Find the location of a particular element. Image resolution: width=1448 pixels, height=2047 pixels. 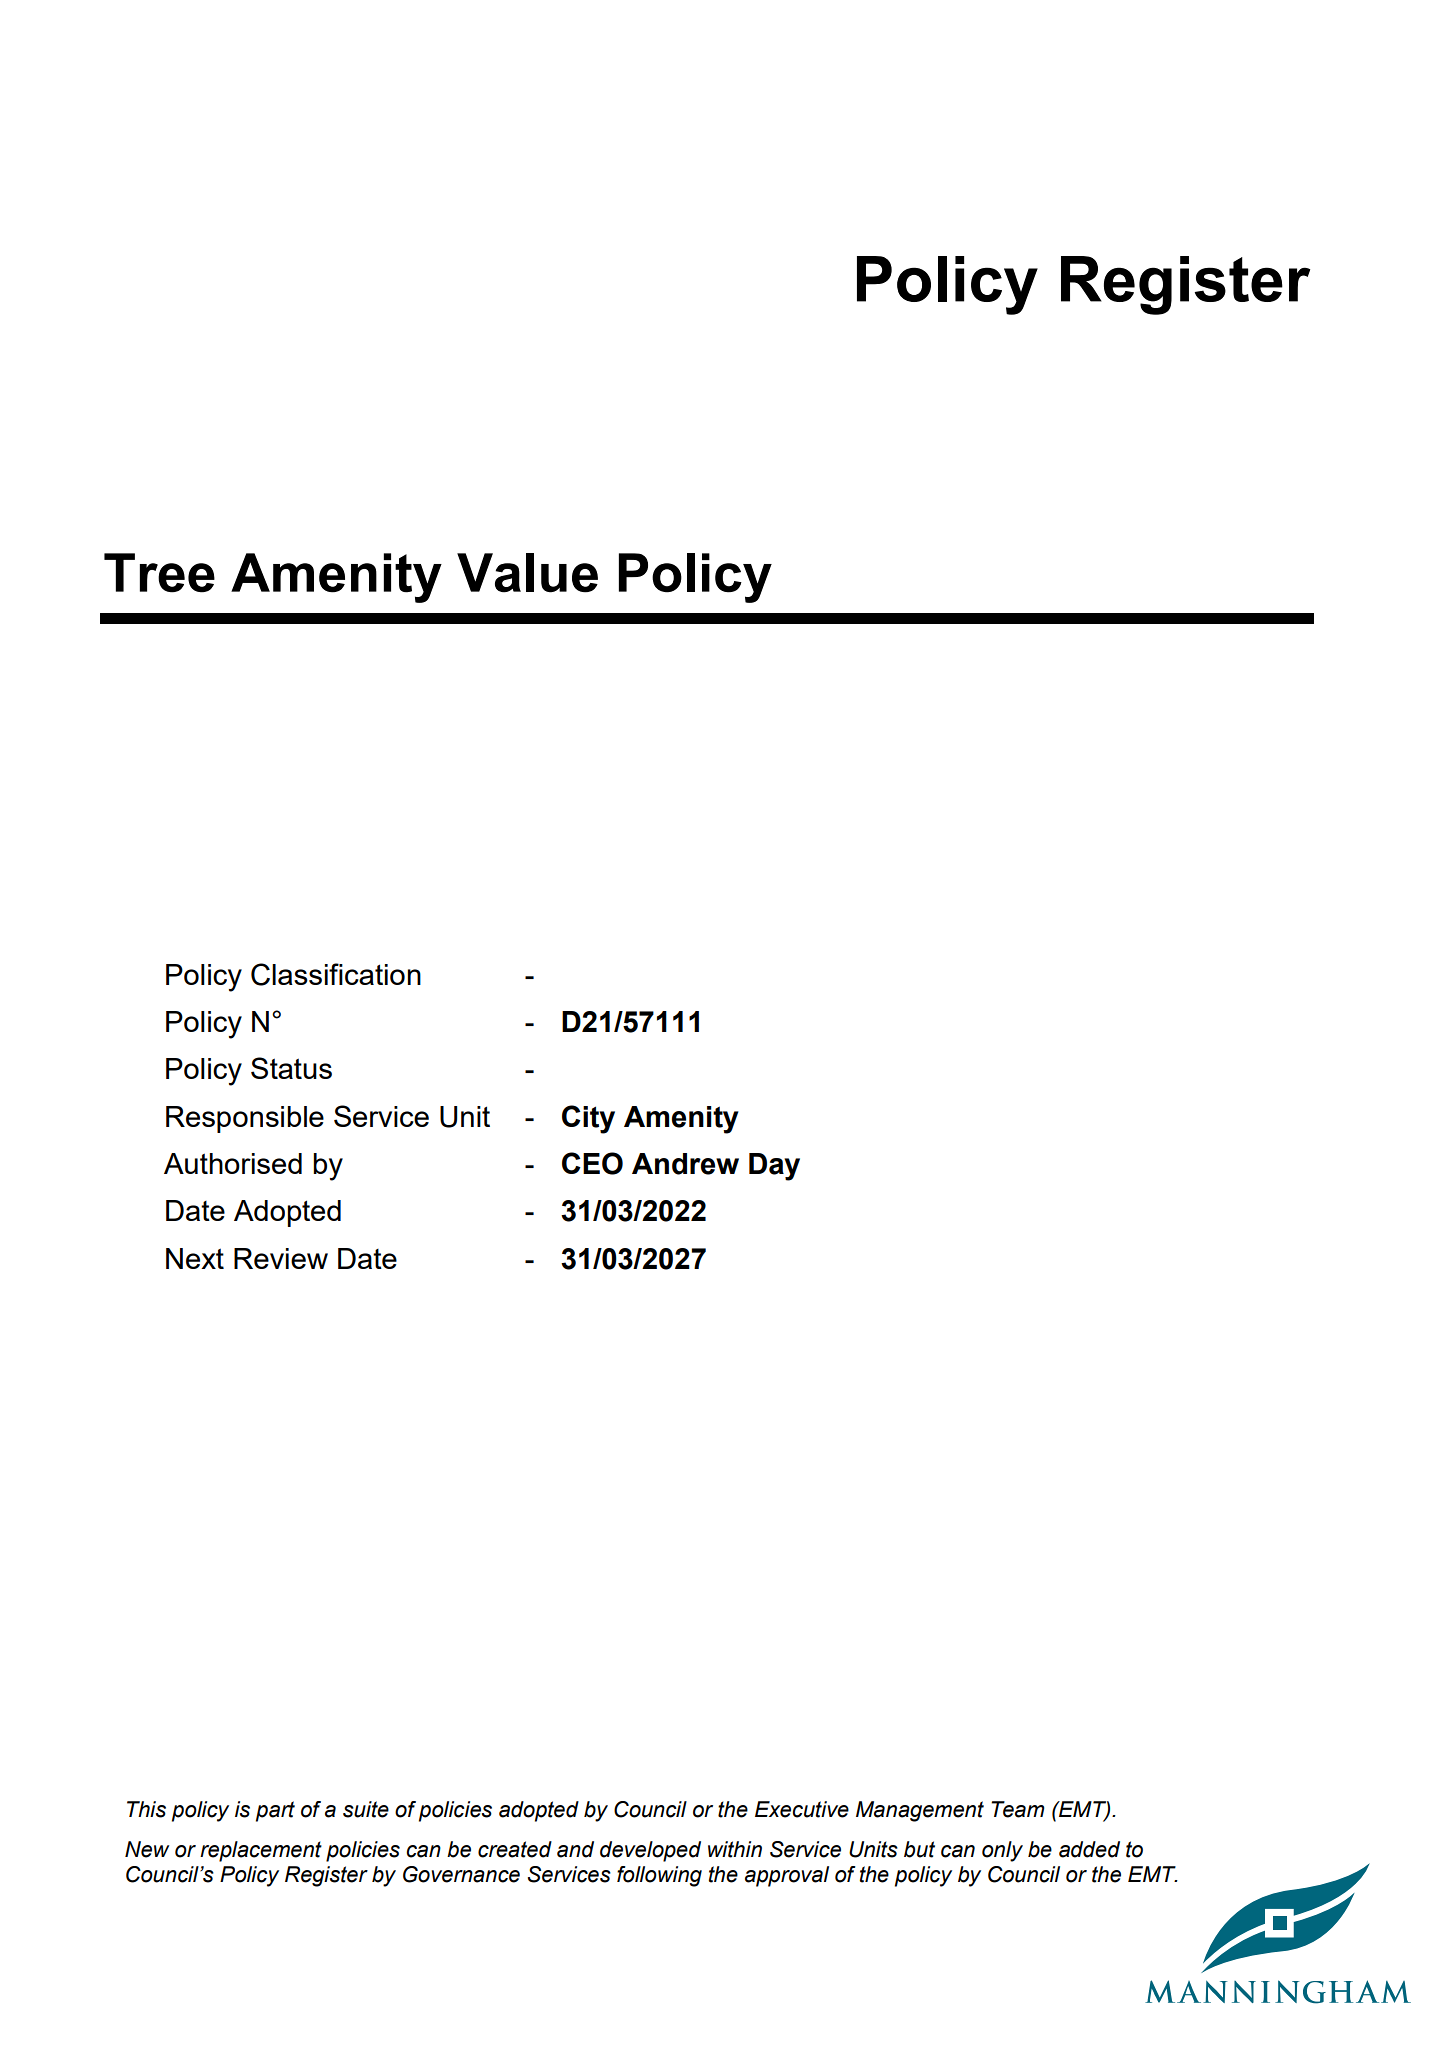

City is located at coordinates (588, 1119).
